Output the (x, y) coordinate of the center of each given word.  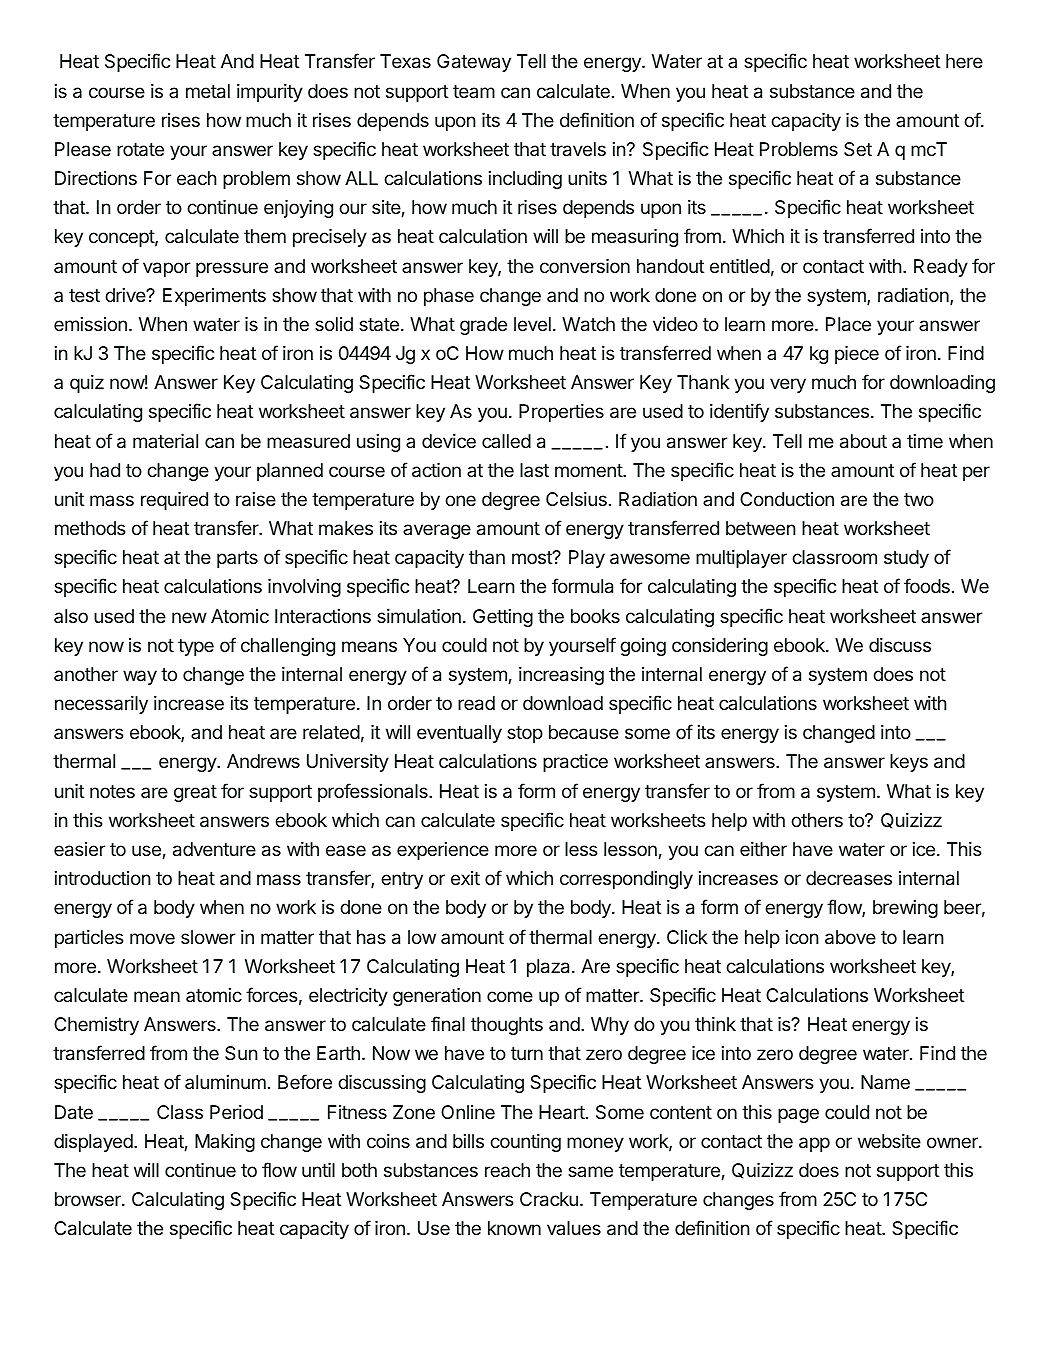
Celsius (576, 499)
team (474, 91)
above (850, 937)
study (906, 559)
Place (848, 324)
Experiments (214, 297)
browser (89, 1199)
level (532, 324)
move (152, 938)
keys (909, 763)
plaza (550, 968)
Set (858, 149)
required (174, 501)
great (195, 793)
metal (208, 91)
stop (525, 734)
